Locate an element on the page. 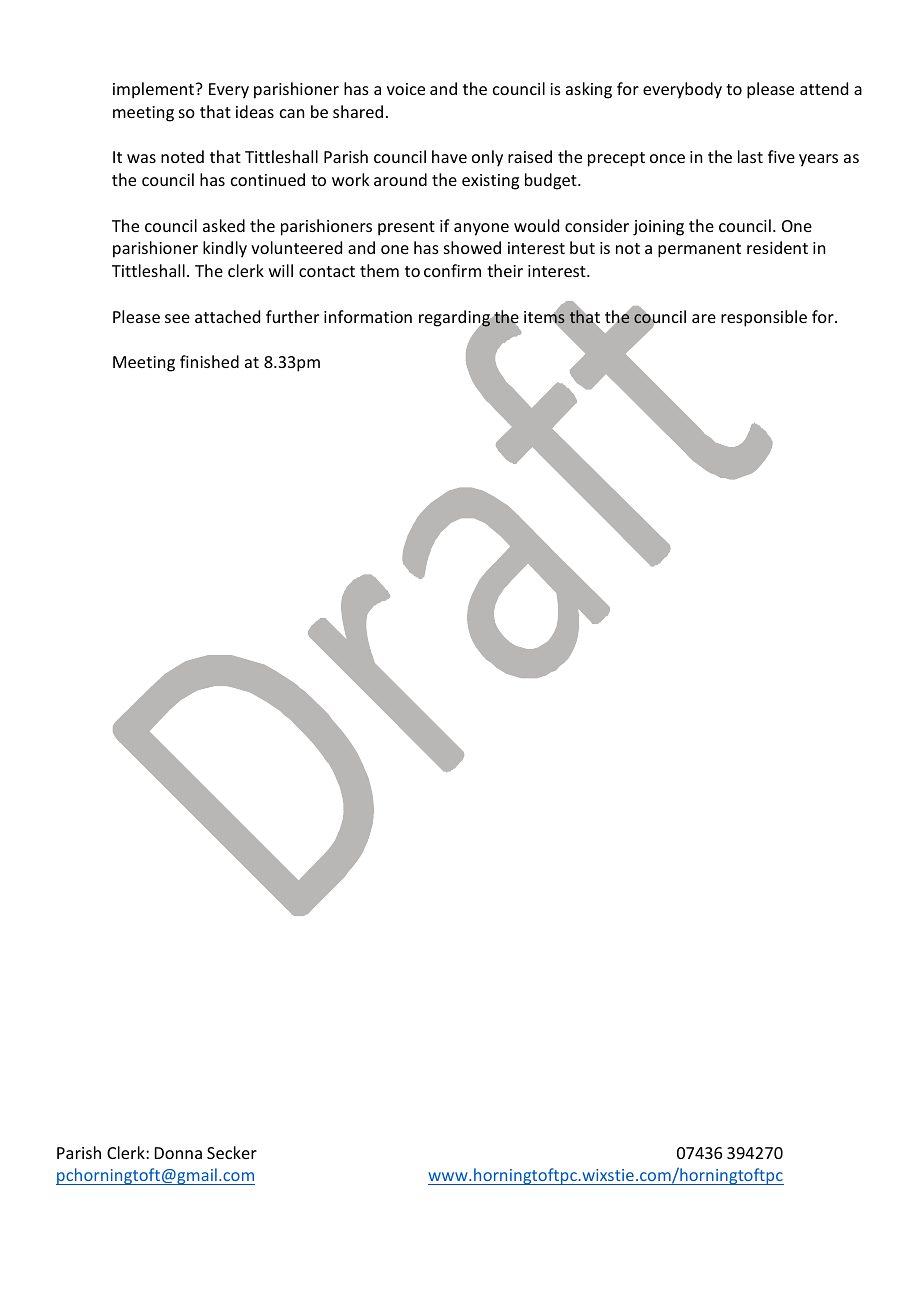  responsible is located at coordinates (764, 318).
